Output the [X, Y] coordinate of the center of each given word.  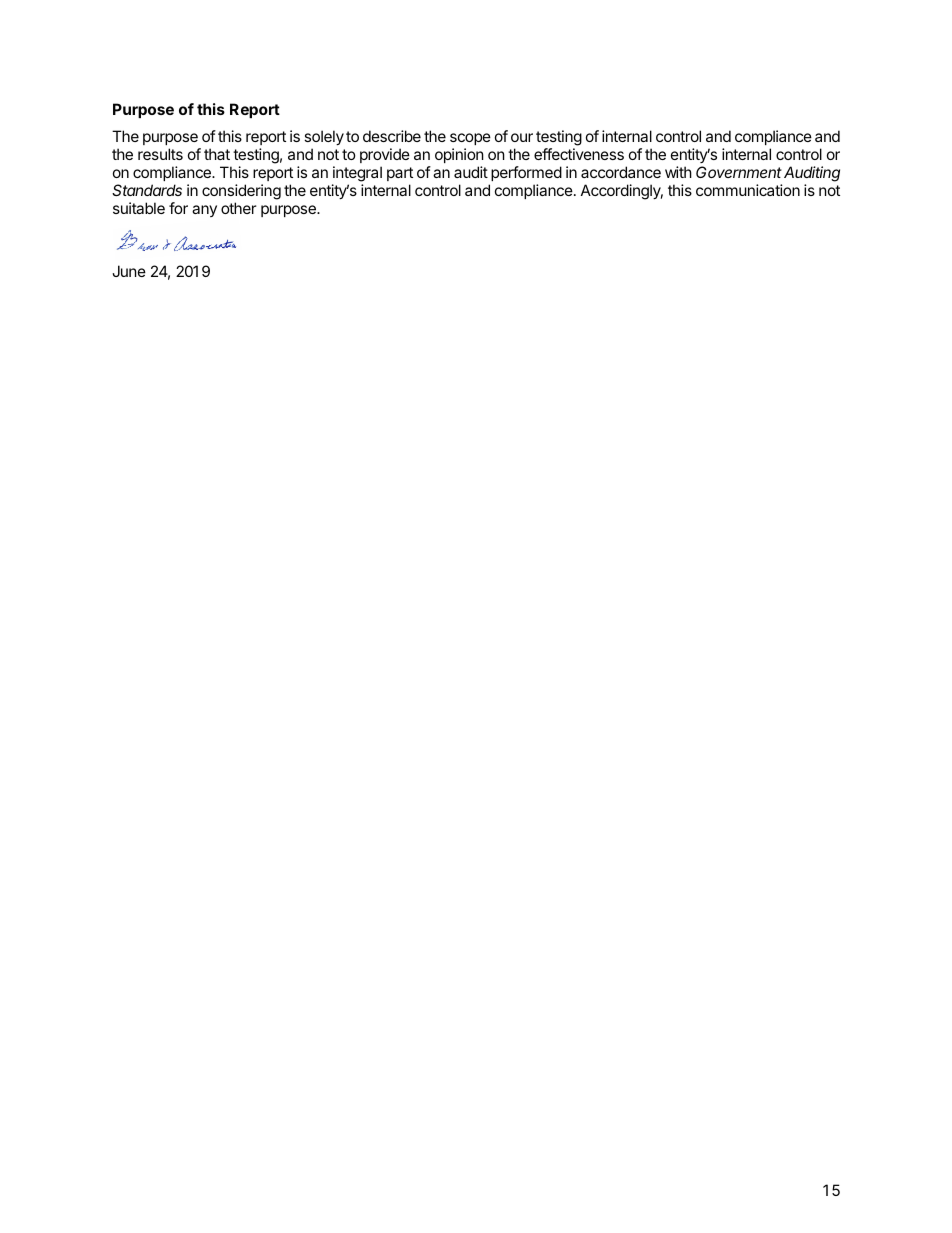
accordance [621, 172]
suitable [139, 208]
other [239, 208]
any [204, 211]
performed [526, 173]
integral [357, 174]
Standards [147, 190]
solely [324, 139]
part [400, 174]
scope [470, 139]
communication [748, 190]
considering [241, 192]
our [522, 137]
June [129, 271]
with [678, 172]
